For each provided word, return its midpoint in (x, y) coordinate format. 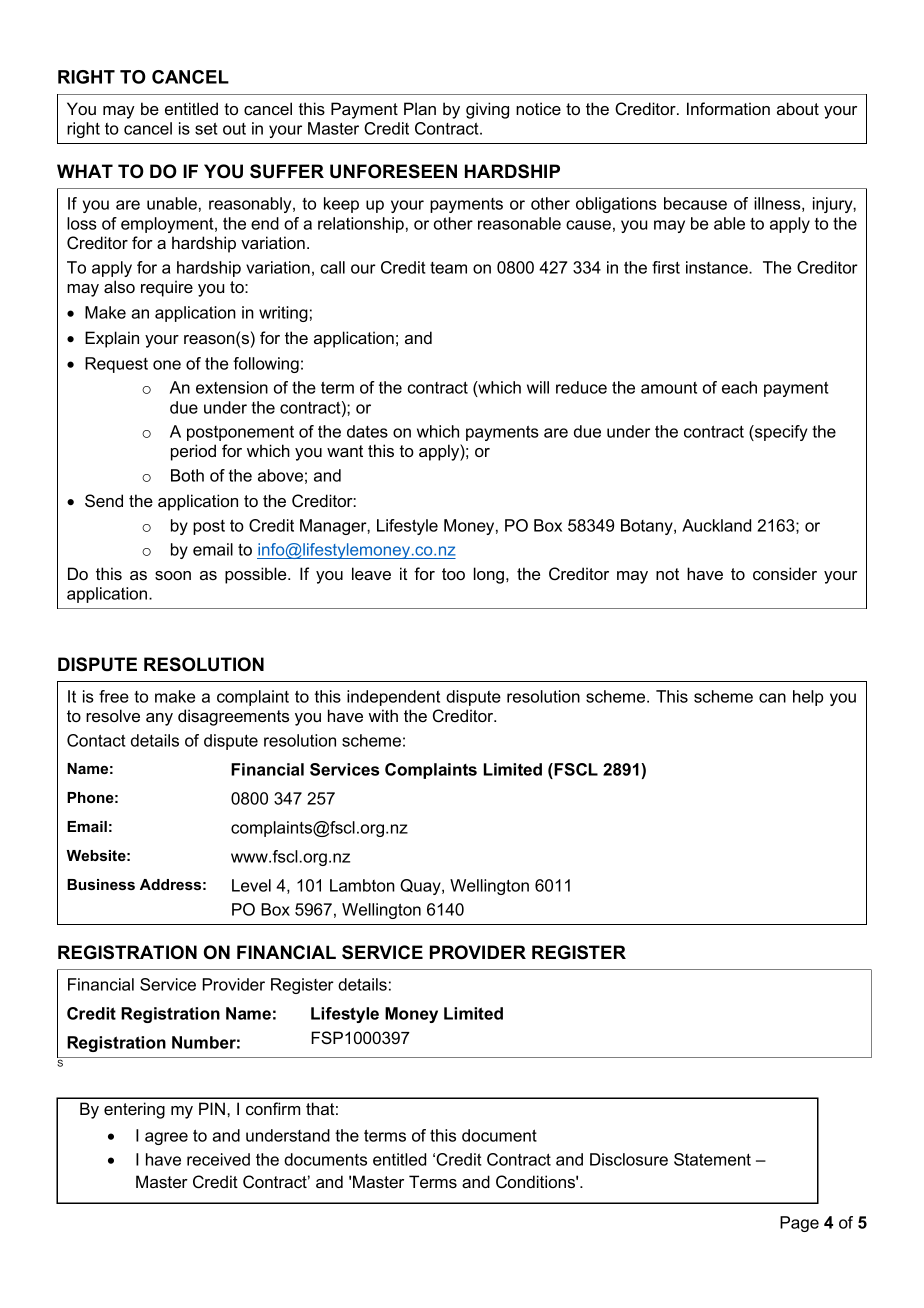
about (798, 108)
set (206, 128)
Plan (420, 108)
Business (101, 884)
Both (187, 475)
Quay (421, 887)
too (453, 574)
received (218, 1159)
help (808, 698)
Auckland (716, 525)
